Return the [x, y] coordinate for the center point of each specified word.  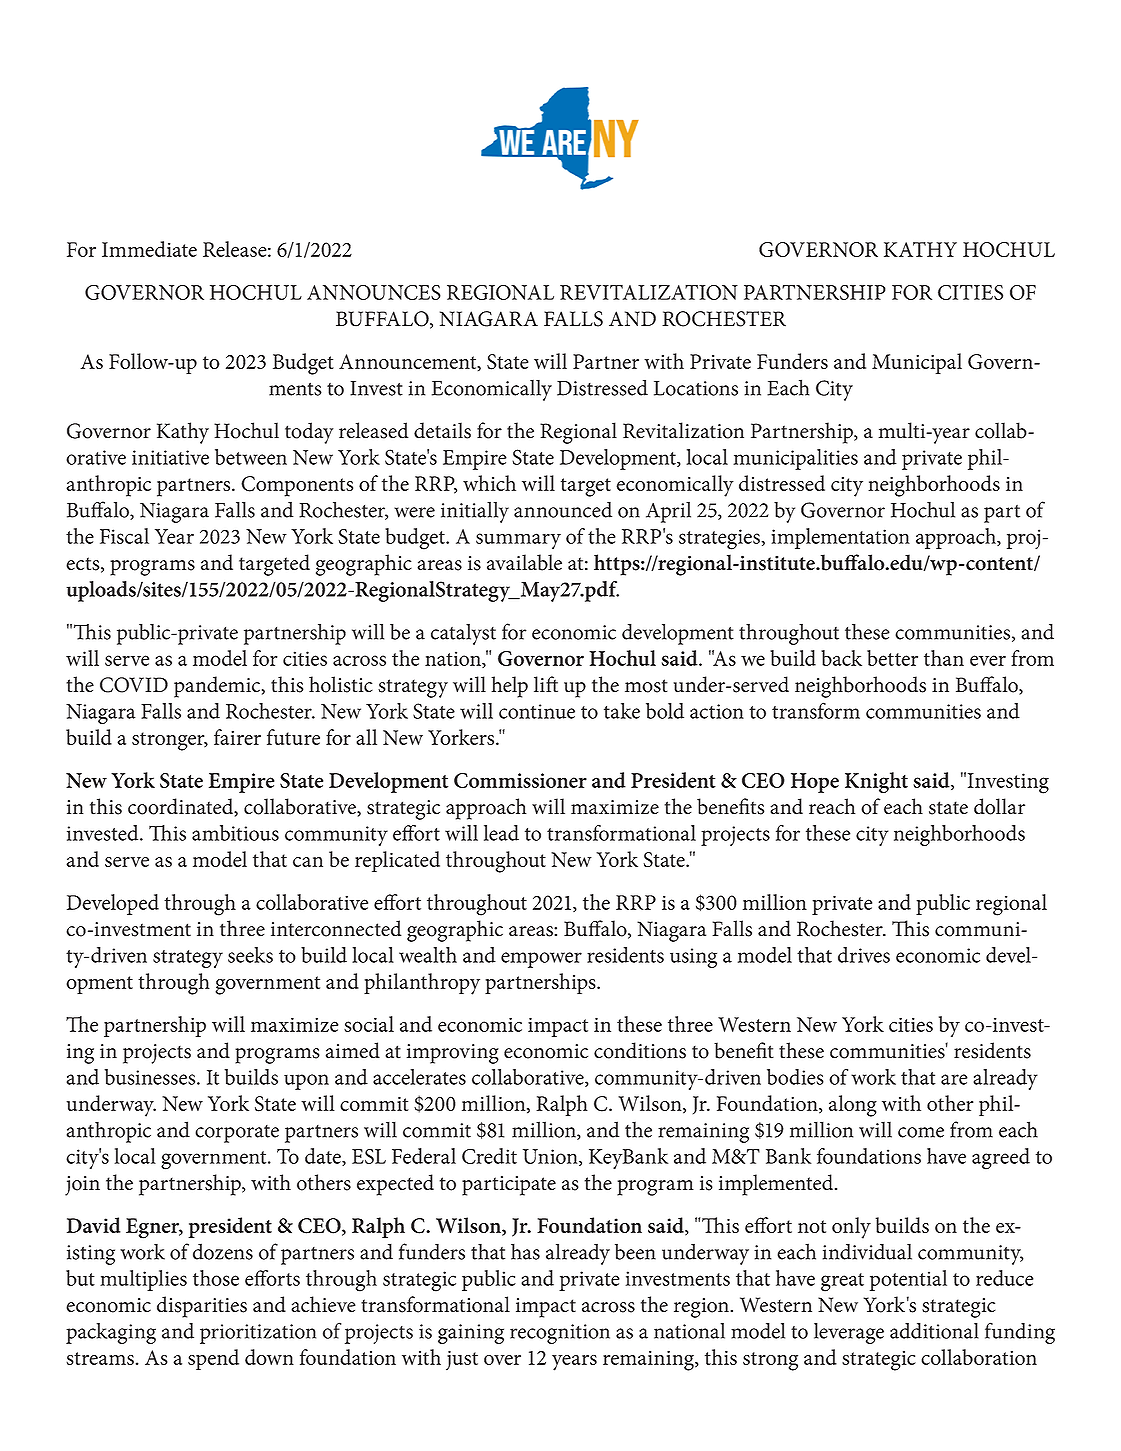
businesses [151, 1077]
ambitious [235, 833]
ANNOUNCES [374, 292]
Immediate [149, 249]
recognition [560, 1334]
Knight [876, 782]
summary [518, 541]
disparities [202, 1307]
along [853, 1106]
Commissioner [520, 780]
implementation [840, 538]
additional [934, 1331]
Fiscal [124, 536]
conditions [640, 1050]
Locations [696, 388]
